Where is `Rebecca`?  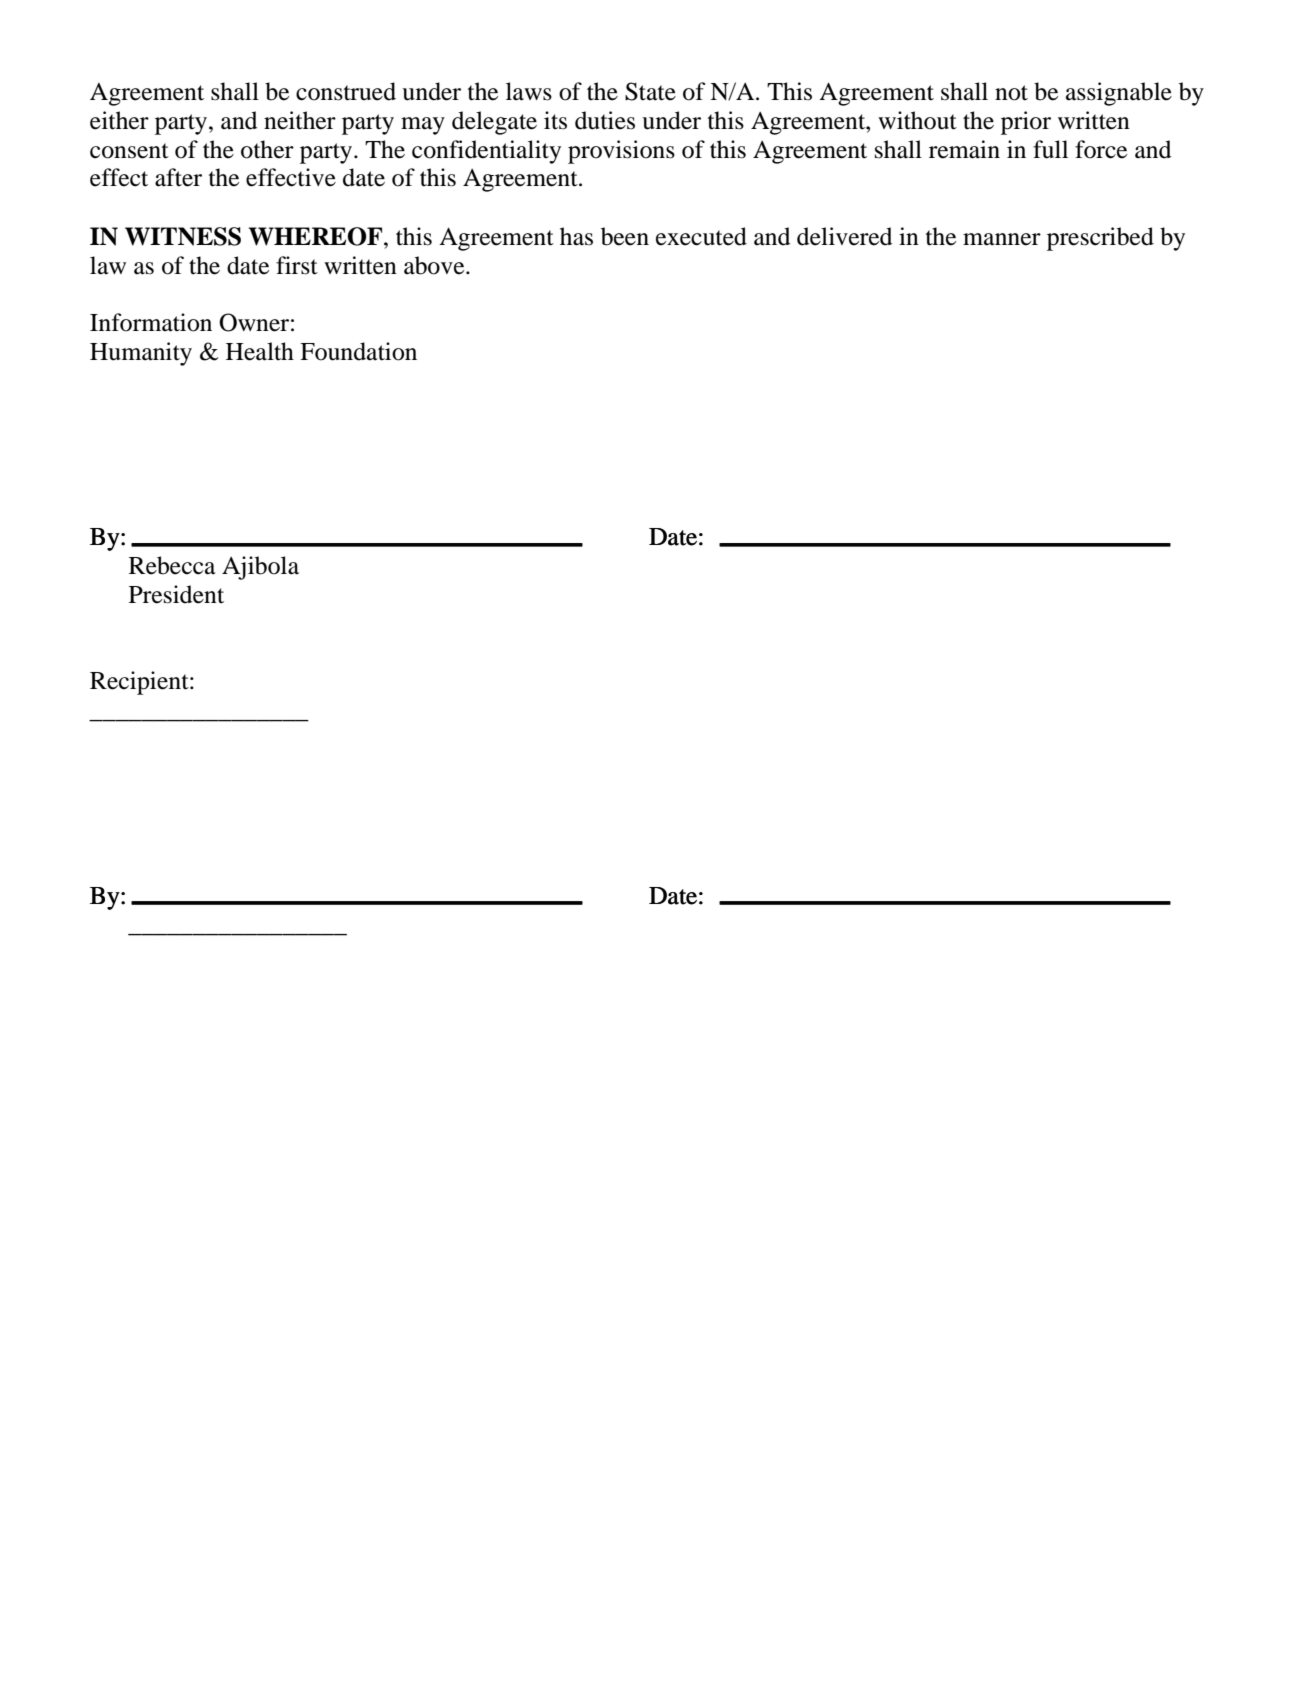
Rebecca is located at coordinates (172, 565).
